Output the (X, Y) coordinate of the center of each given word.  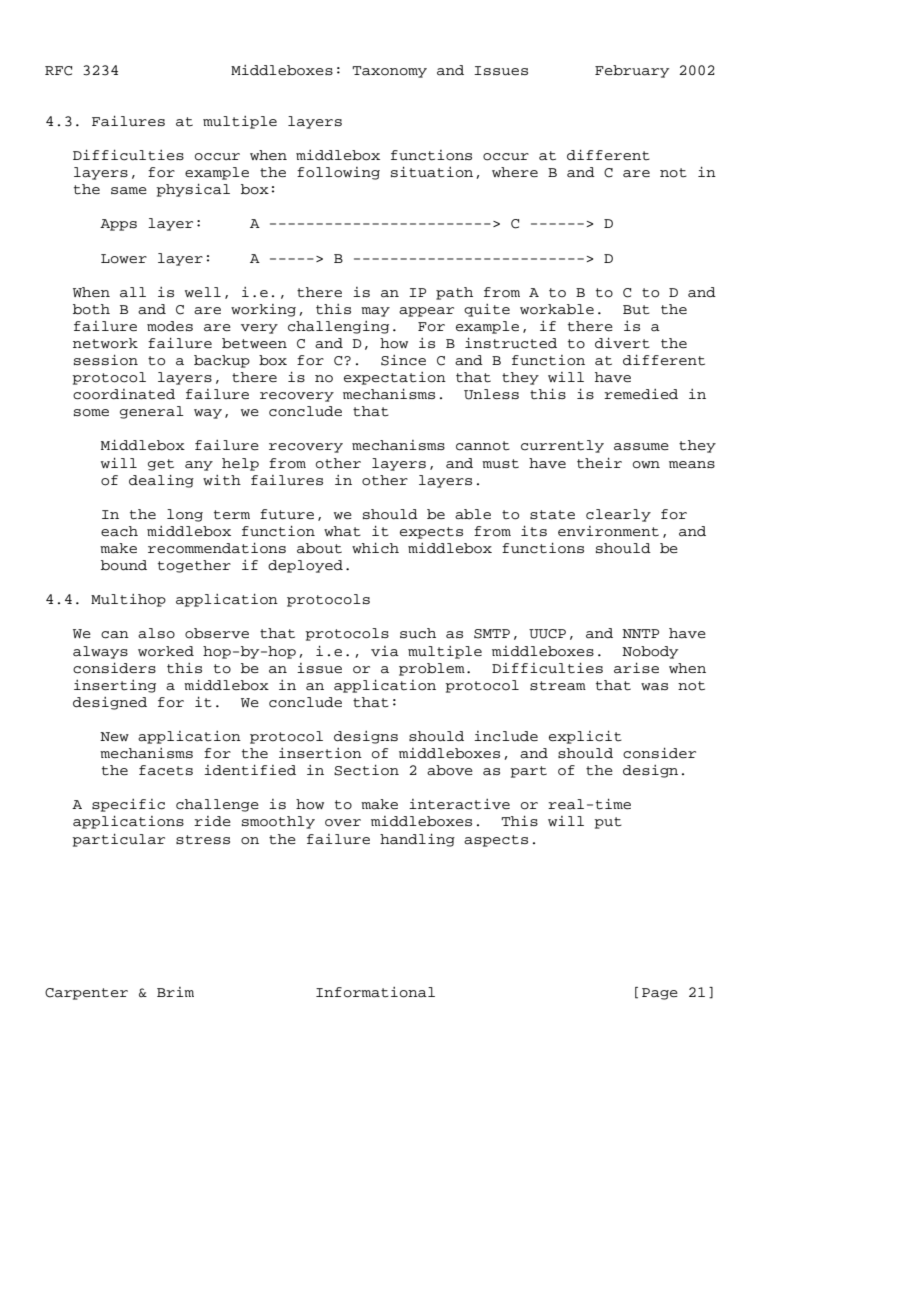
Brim (175, 992)
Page (660, 994)
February (632, 71)
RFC (58, 71)
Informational (375, 992)
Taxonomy (389, 72)
